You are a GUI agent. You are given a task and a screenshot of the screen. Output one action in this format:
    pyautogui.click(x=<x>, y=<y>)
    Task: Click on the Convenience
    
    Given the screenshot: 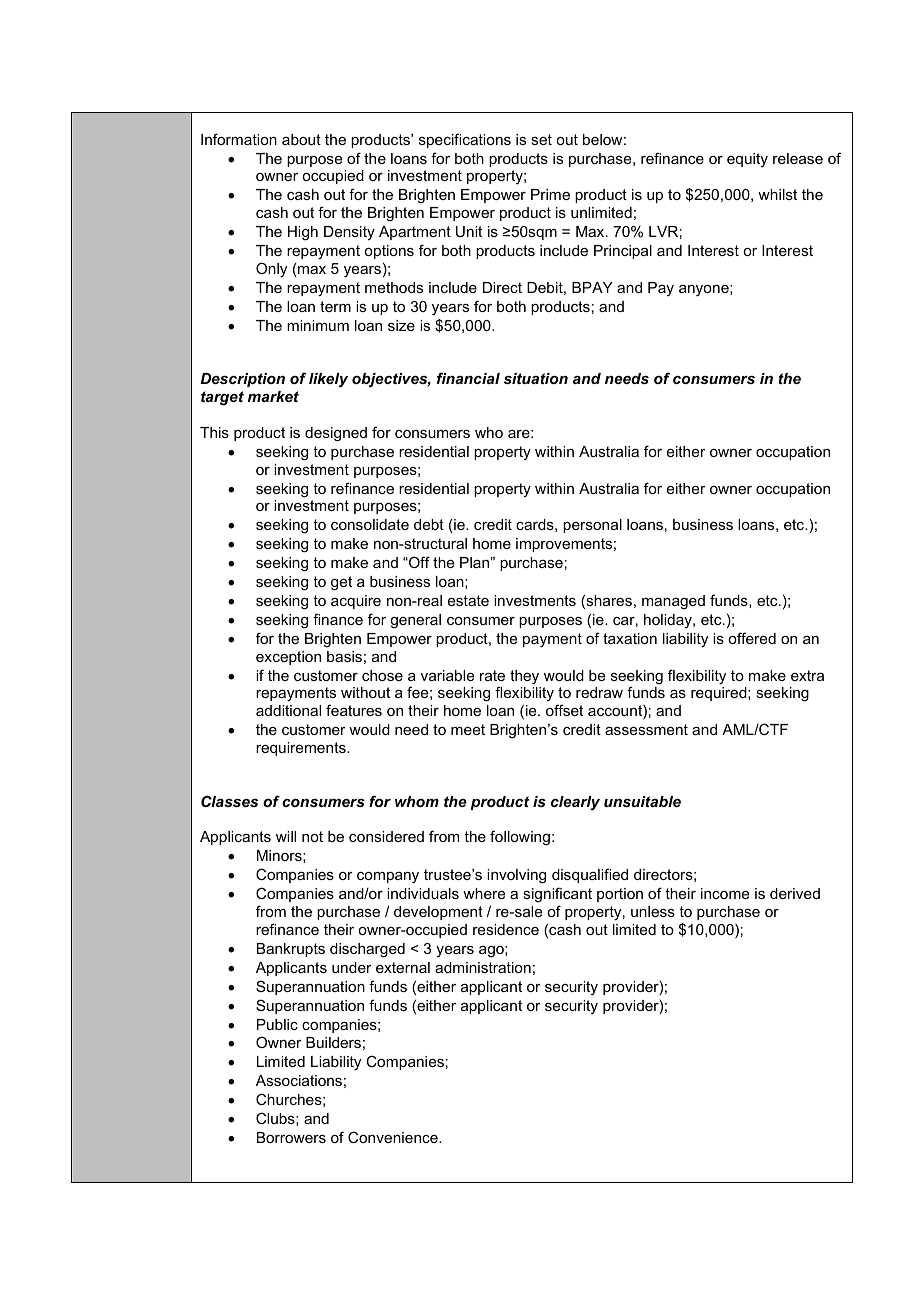 What is the action you would take?
    pyautogui.click(x=394, y=1137)
